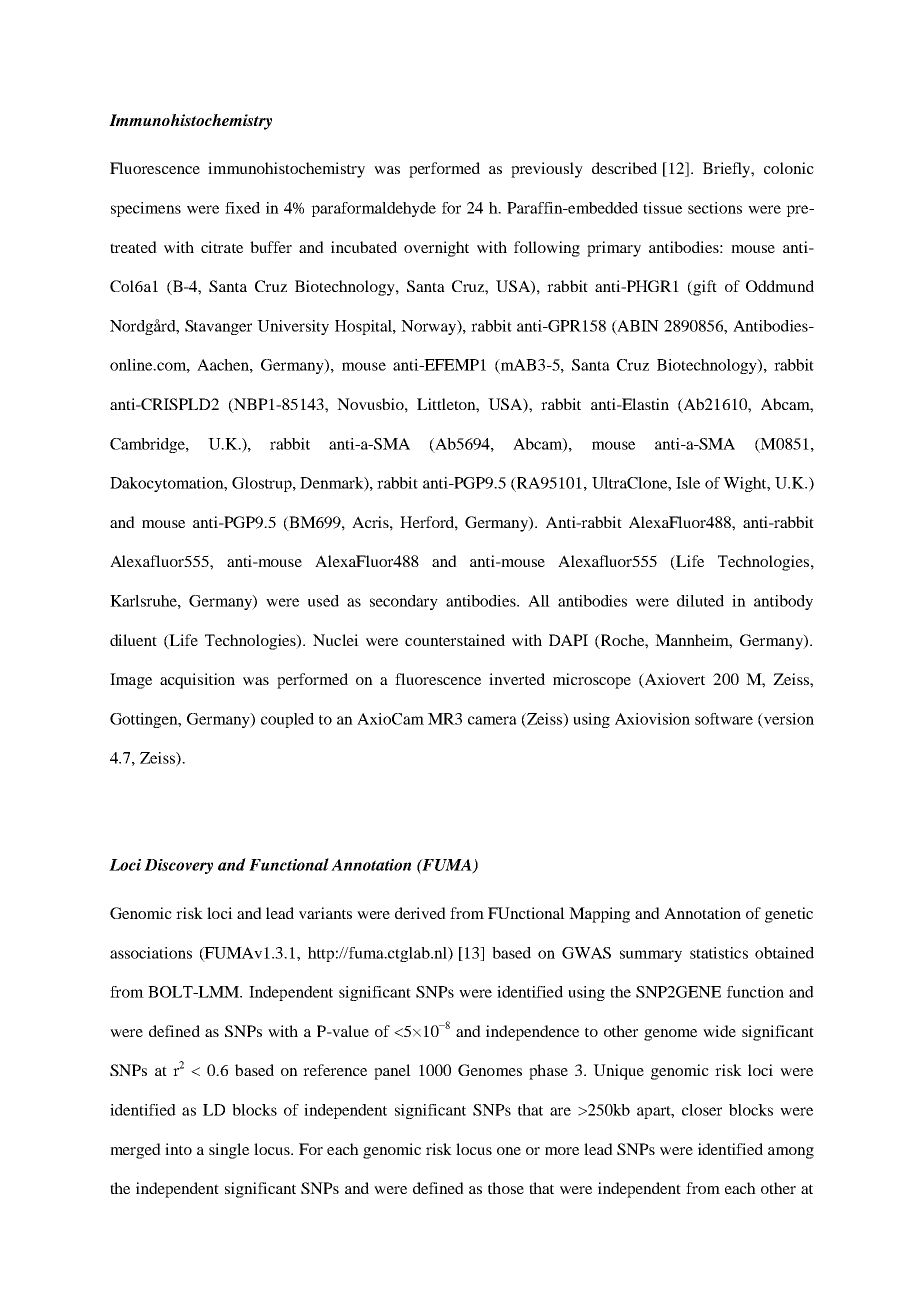  What do you see at coordinates (517, 679) in the page?
I see `inverted` at bounding box center [517, 679].
